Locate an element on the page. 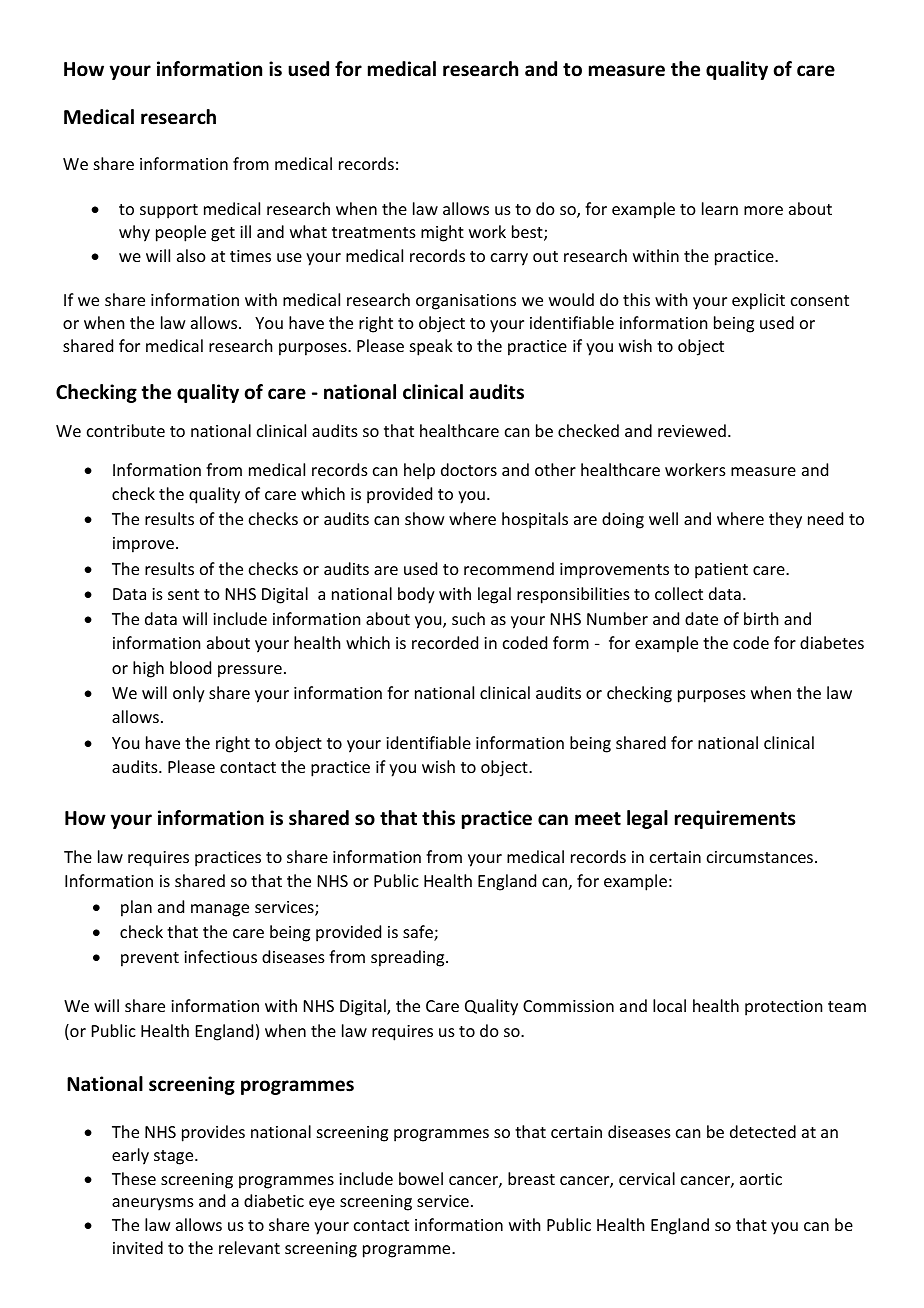 The image size is (924, 1308). relevant is located at coordinates (249, 1247).
